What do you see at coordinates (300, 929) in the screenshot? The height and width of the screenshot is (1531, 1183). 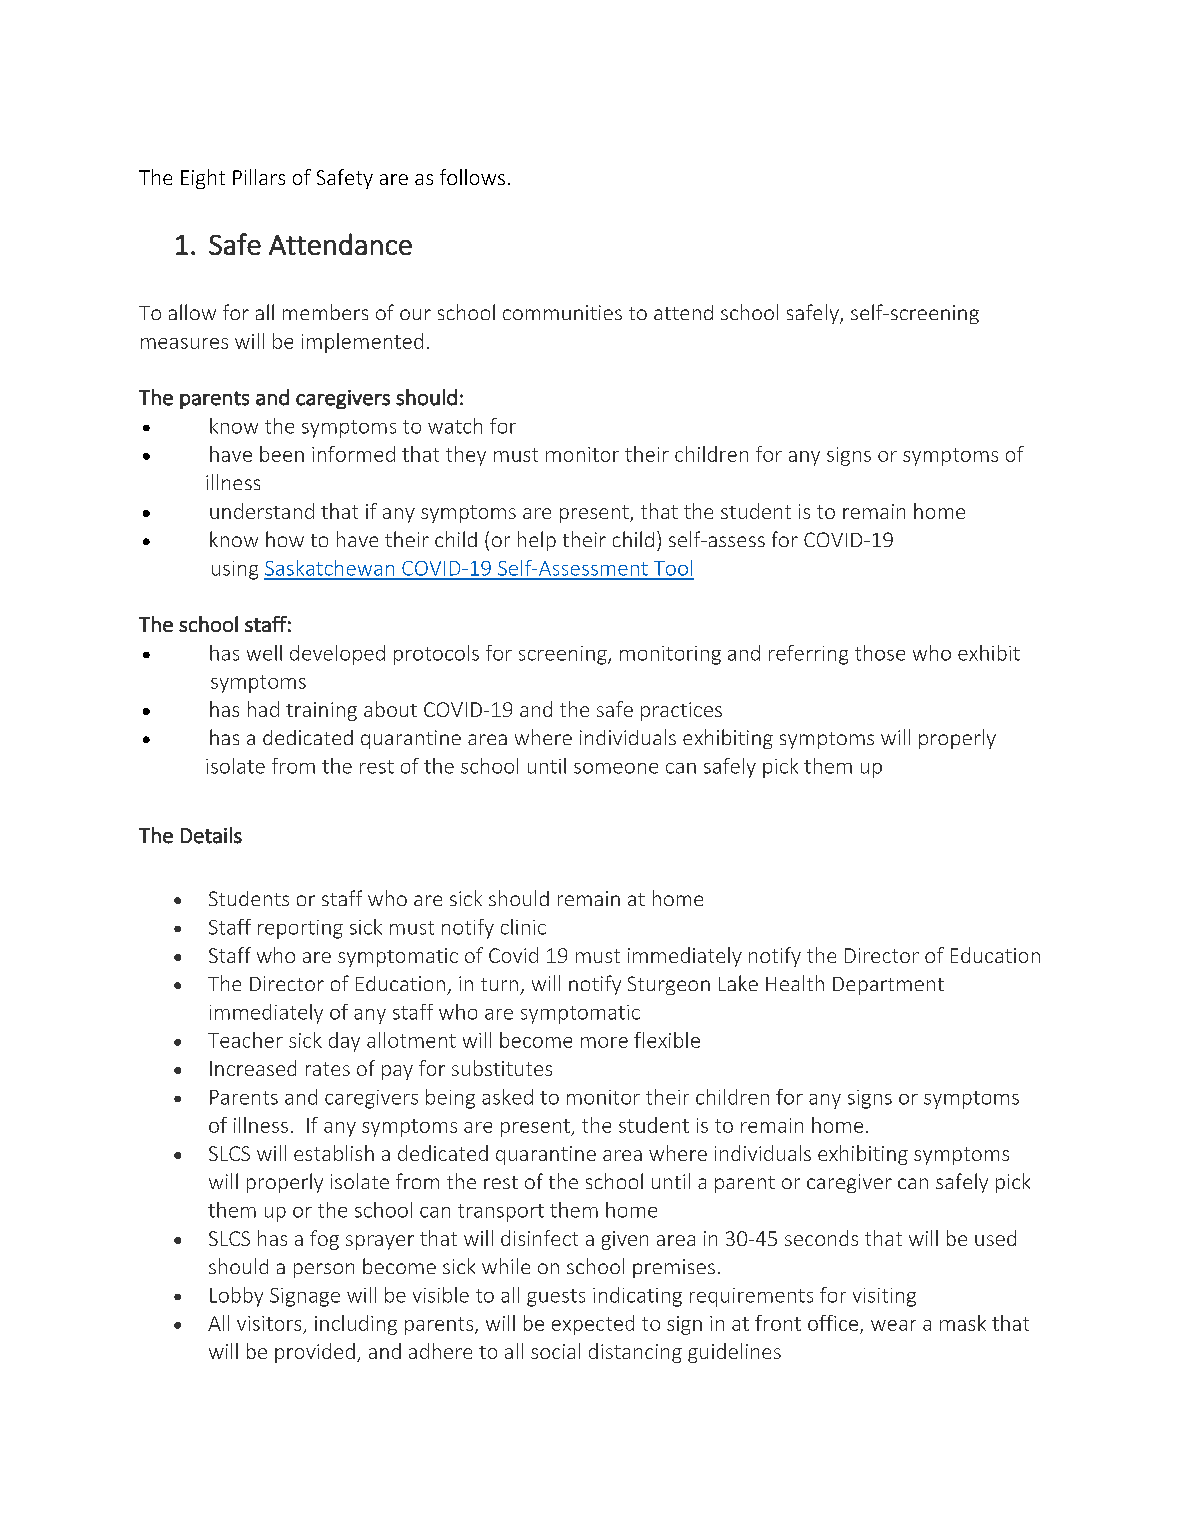 I see `reporting` at bounding box center [300, 929].
